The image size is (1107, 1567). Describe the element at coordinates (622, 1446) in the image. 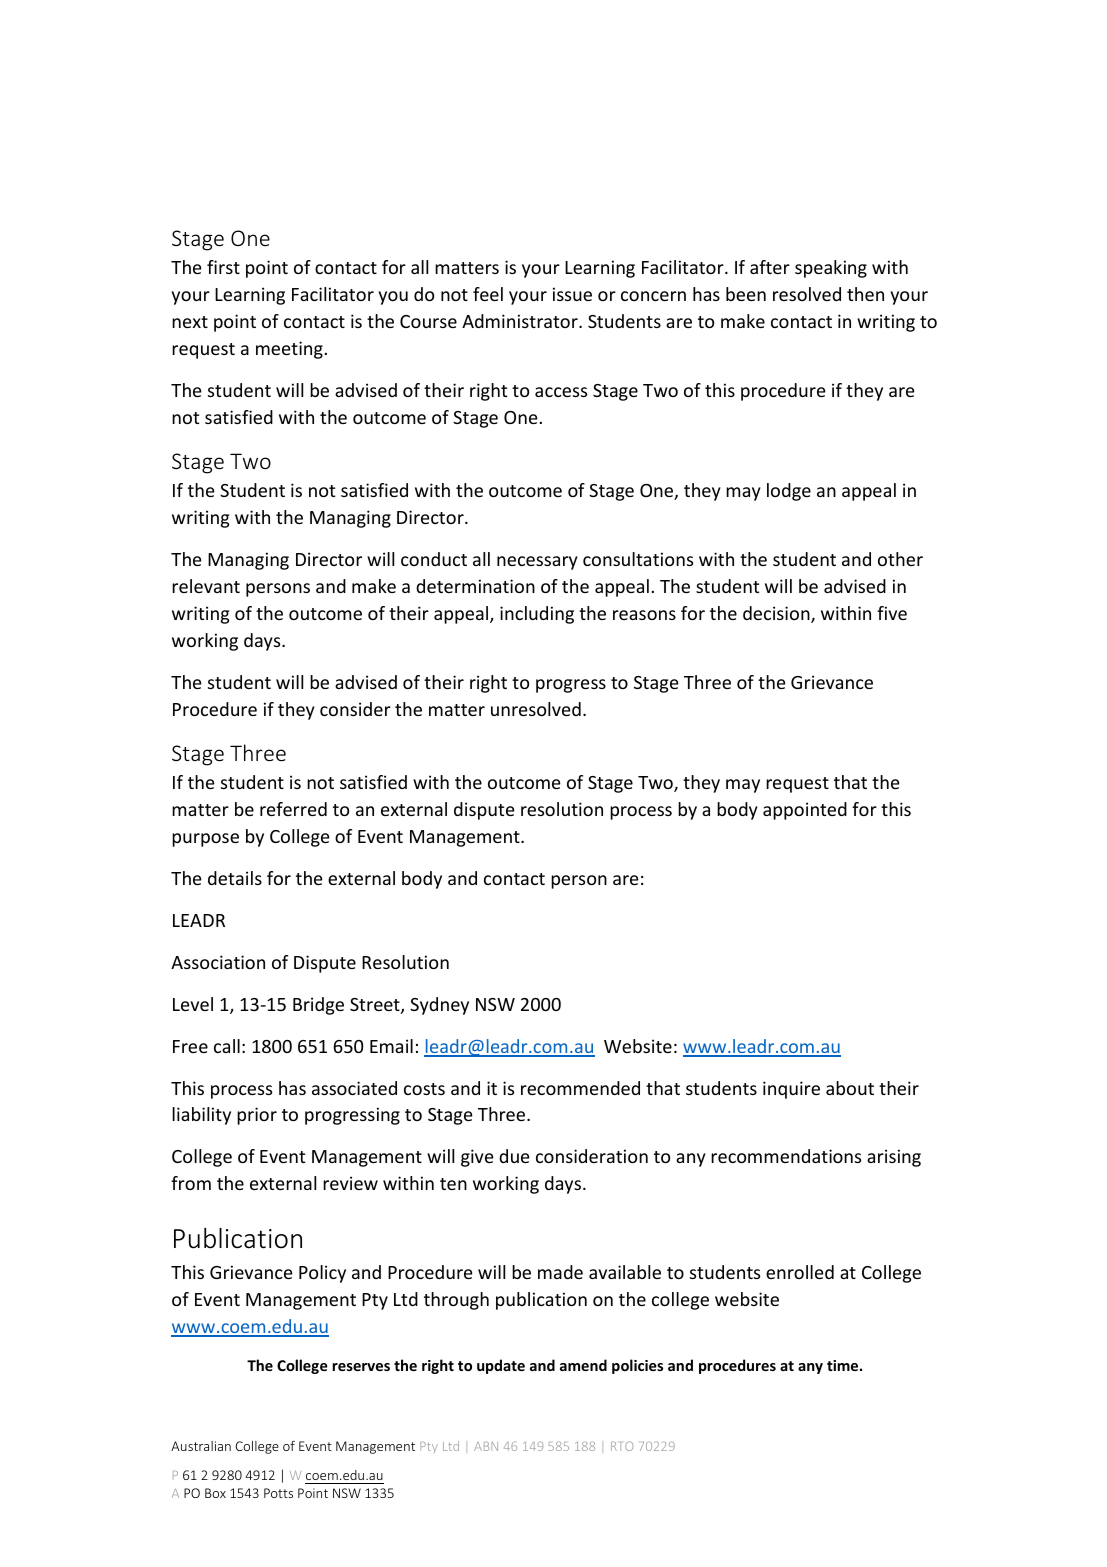

I see `RTO` at that location.
